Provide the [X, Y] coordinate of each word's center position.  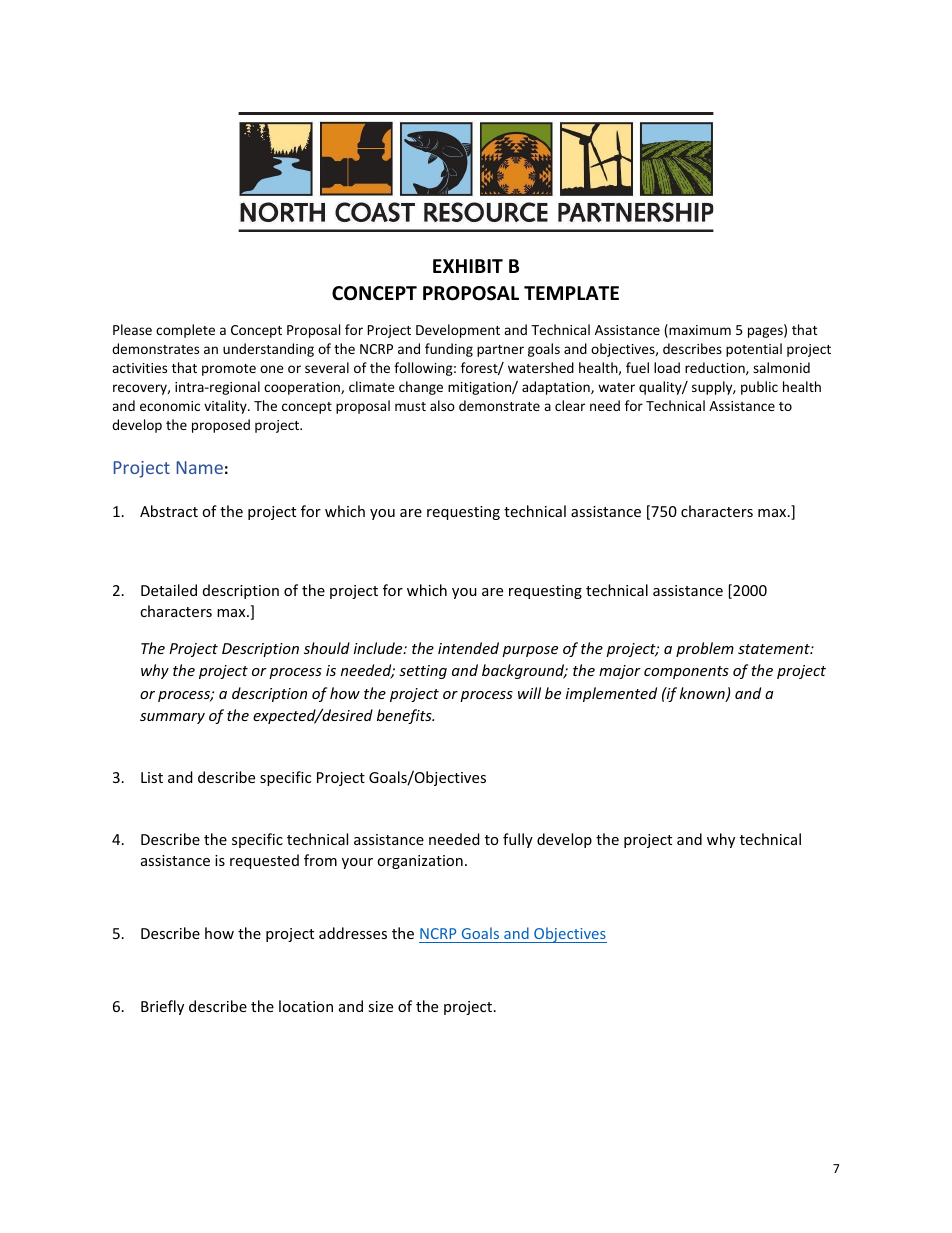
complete [185, 331]
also [442, 405]
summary [172, 718]
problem [705, 649]
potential [754, 350]
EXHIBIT [468, 266]
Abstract [169, 511]
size [380, 1006]
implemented [611, 694]
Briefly [162, 1007]
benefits [405, 716]
